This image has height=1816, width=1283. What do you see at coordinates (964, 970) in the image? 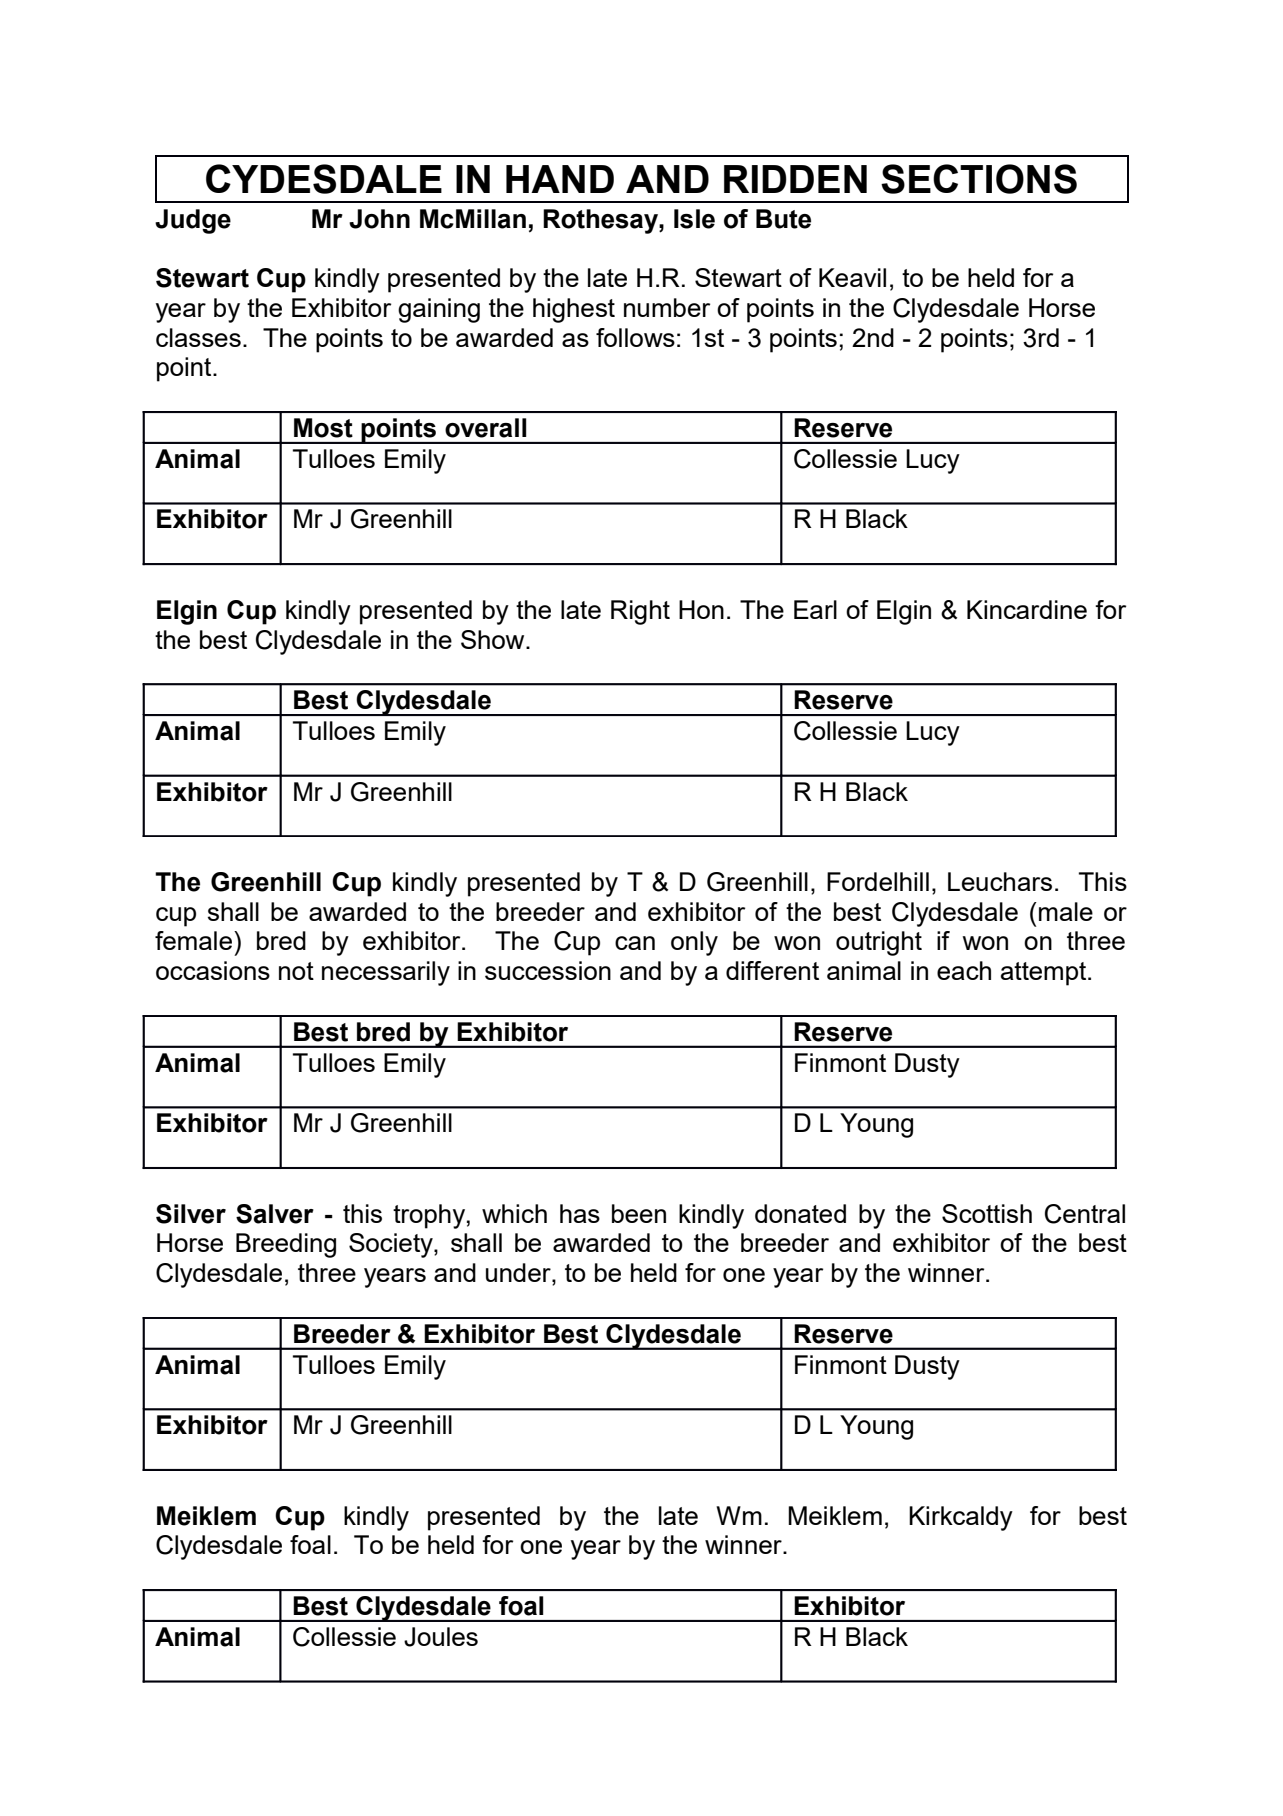
I see `each` at bounding box center [964, 970].
